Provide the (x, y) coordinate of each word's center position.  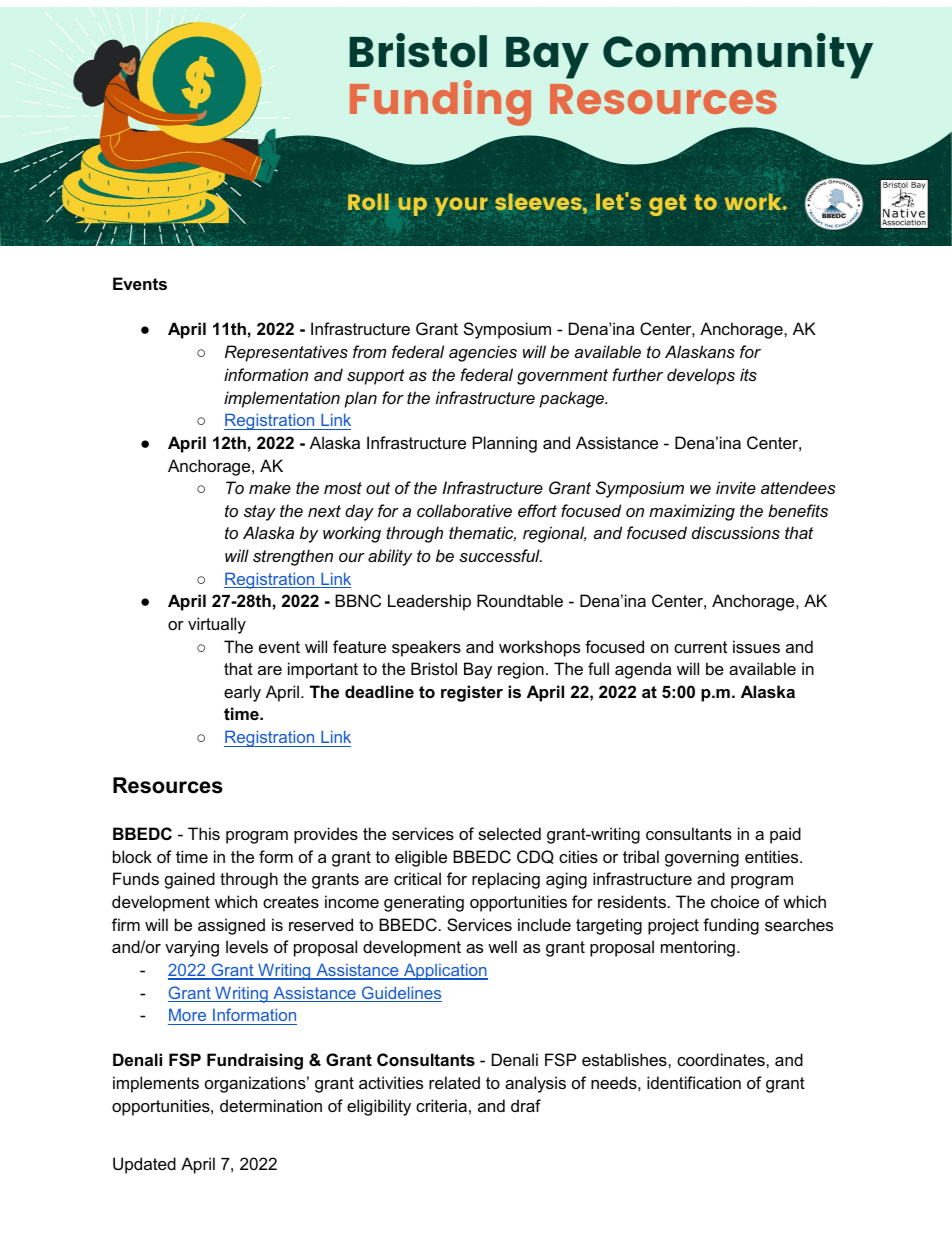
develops (701, 376)
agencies (483, 353)
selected (509, 833)
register (472, 693)
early (242, 693)
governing (702, 858)
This (204, 833)
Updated (144, 1165)
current (700, 647)
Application (445, 972)
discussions (736, 532)
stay (260, 513)
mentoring (698, 948)
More (187, 1015)
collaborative (464, 510)
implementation (282, 399)
